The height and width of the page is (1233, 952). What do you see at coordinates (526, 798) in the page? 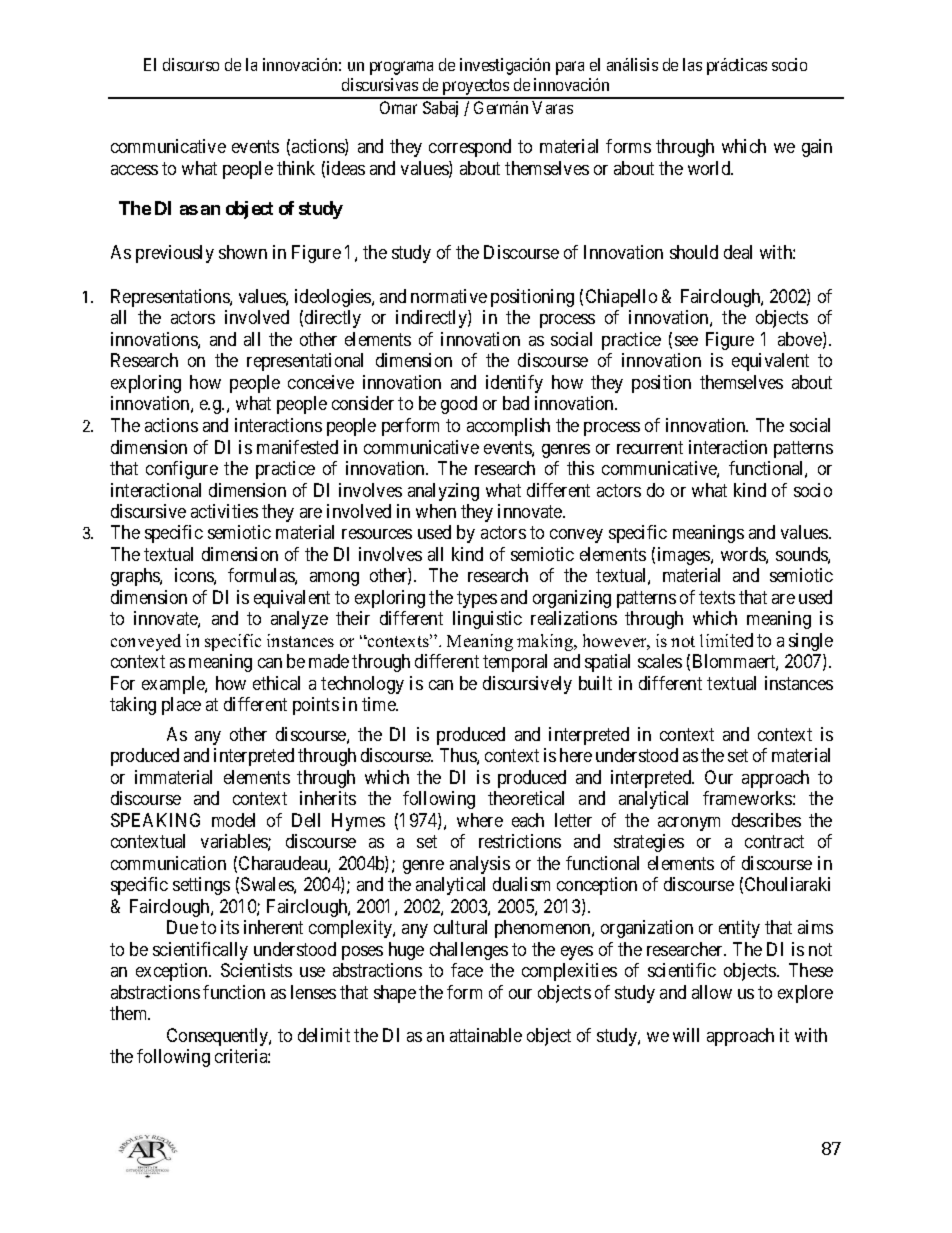
I see `theoretical` at bounding box center [526, 798].
